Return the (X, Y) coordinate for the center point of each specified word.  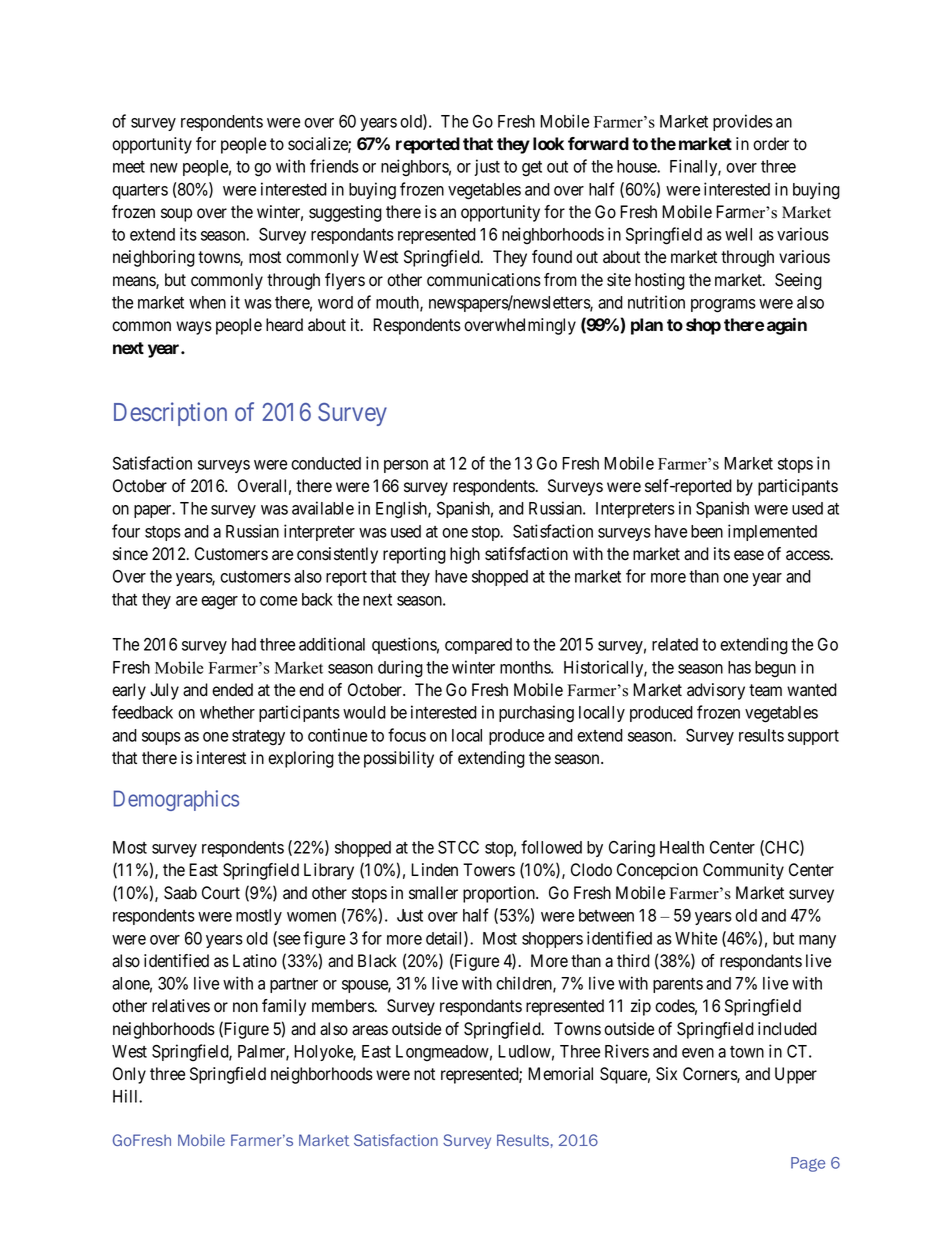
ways (194, 328)
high (465, 555)
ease (749, 555)
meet (129, 167)
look (548, 143)
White (696, 938)
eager (219, 603)
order (771, 144)
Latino (255, 961)
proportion (500, 894)
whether (227, 712)
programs (723, 306)
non (245, 1007)
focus (407, 735)
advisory (716, 691)
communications (484, 280)
